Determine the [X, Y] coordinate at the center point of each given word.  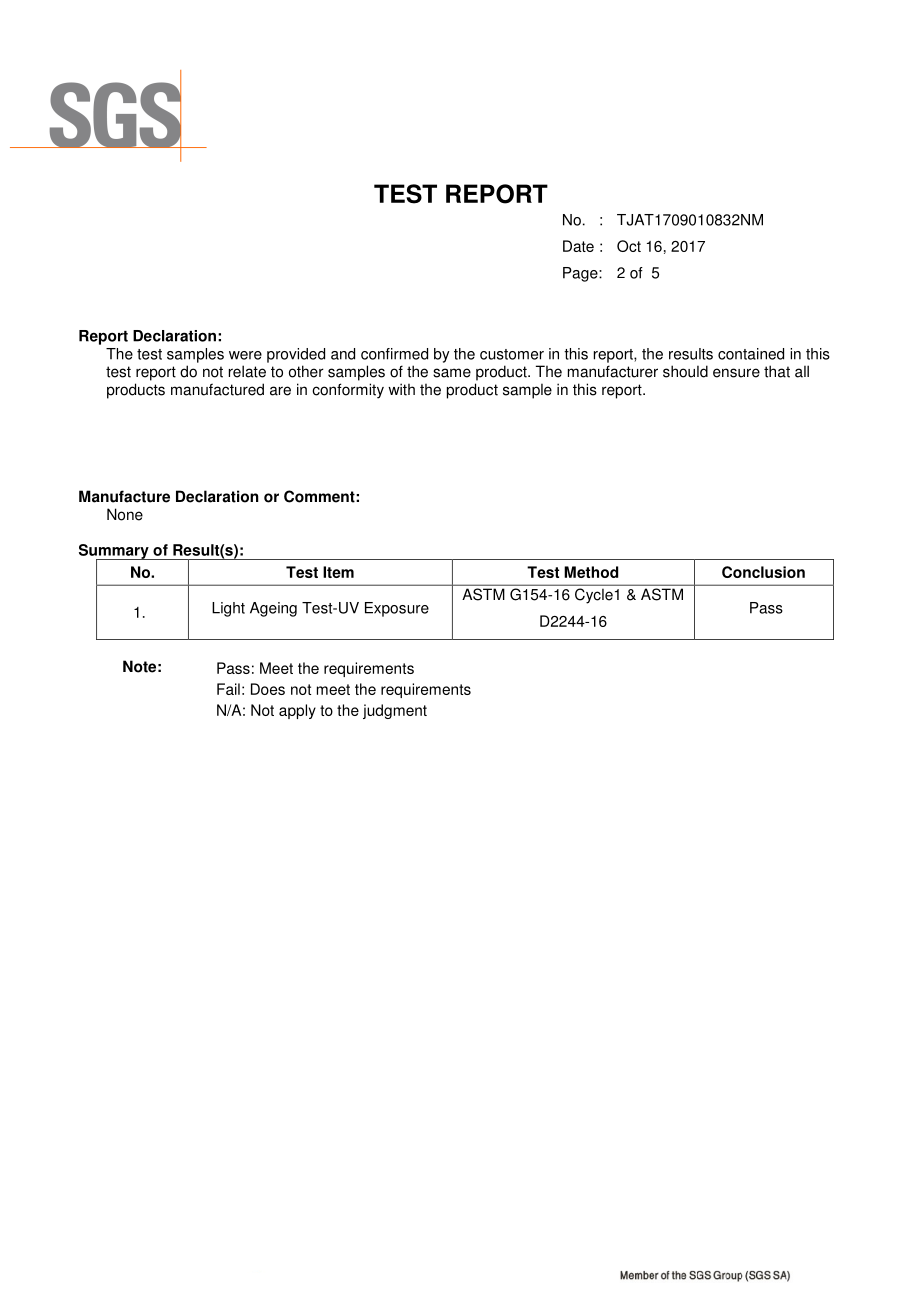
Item [338, 572]
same [452, 373]
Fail [228, 689]
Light [228, 609]
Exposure [397, 609]
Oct [629, 246]
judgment [395, 711]
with [401, 389]
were [245, 355]
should [685, 371]
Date [578, 246]
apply [297, 711]
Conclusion [763, 572]
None [125, 514]
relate [247, 371]
